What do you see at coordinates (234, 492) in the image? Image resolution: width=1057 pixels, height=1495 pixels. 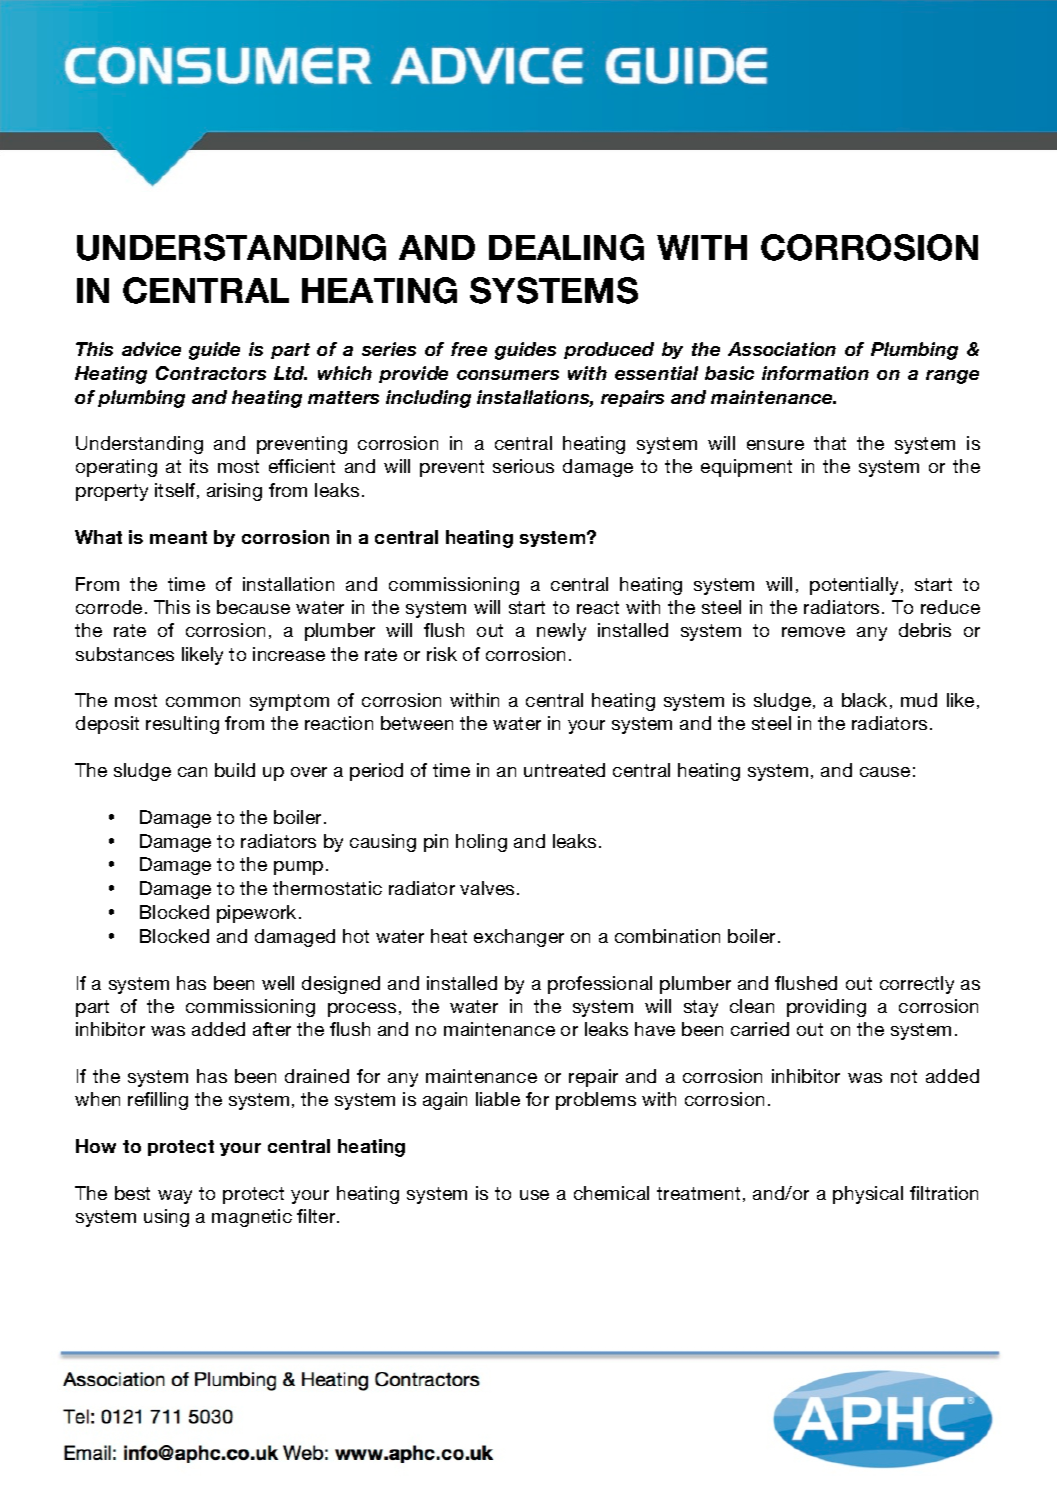 I see `arising` at bounding box center [234, 492].
